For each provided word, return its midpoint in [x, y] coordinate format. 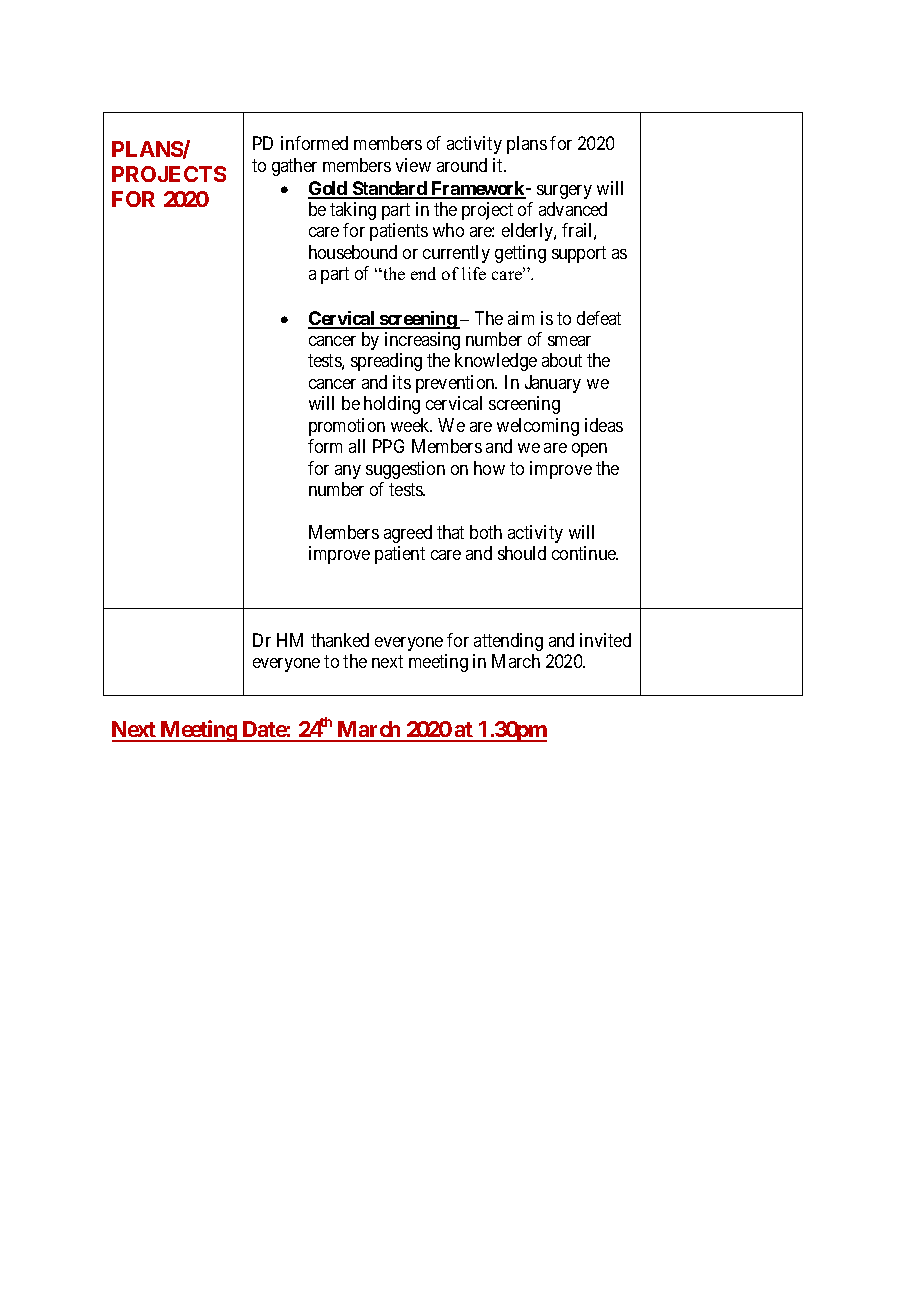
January [553, 384]
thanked [340, 640]
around [462, 165]
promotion [347, 427]
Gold [328, 189]
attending [508, 642]
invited [605, 640]
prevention [456, 384]
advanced [573, 209]
